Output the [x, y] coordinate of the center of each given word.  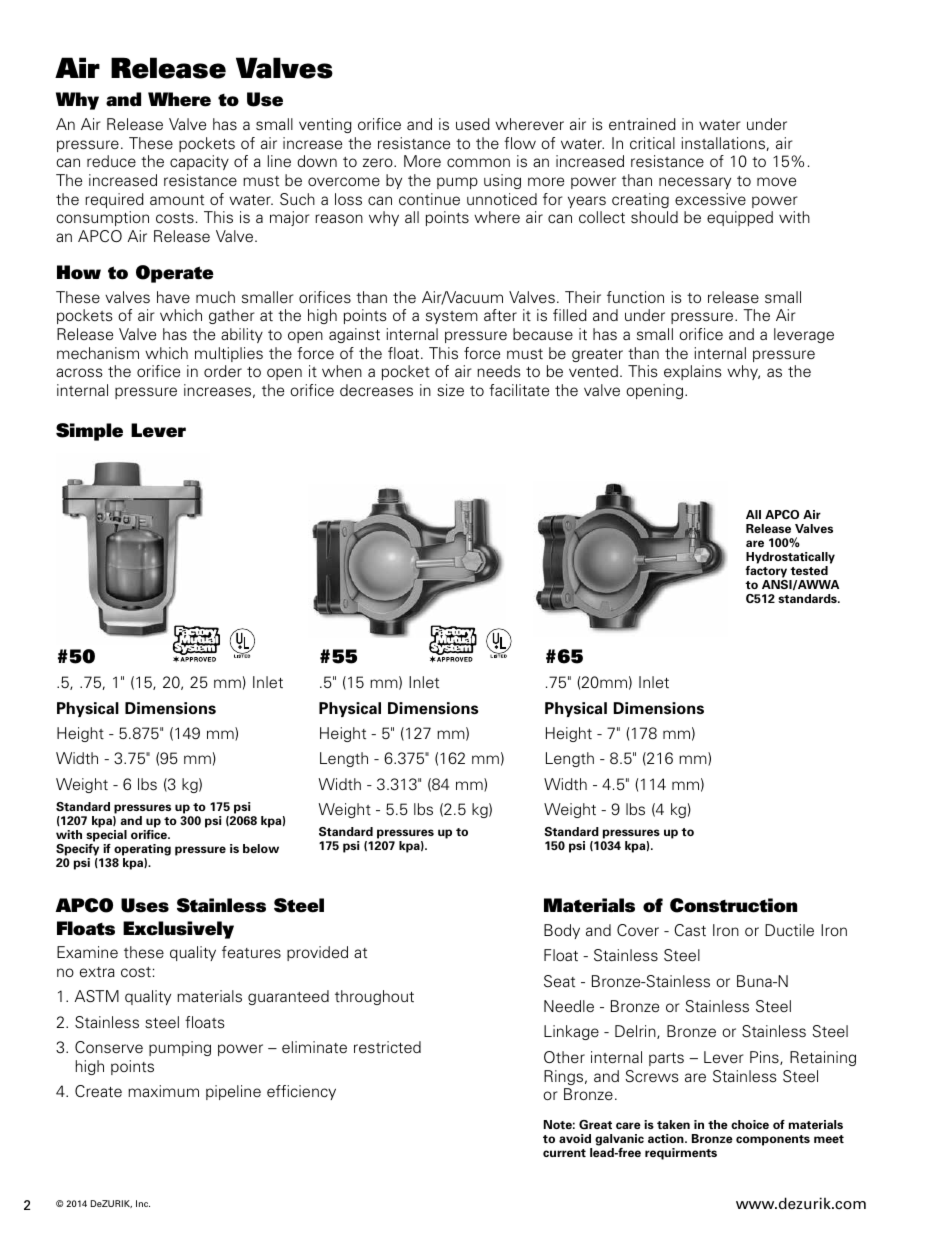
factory [767, 573]
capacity [199, 162]
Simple [89, 432]
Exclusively [178, 930]
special [106, 836]
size [450, 390]
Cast [690, 930]
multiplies [229, 354]
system [452, 317]
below [261, 848]
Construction [733, 905]
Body [562, 931]
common [478, 162]
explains [693, 372]
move [776, 182]
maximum [163, 1091]
